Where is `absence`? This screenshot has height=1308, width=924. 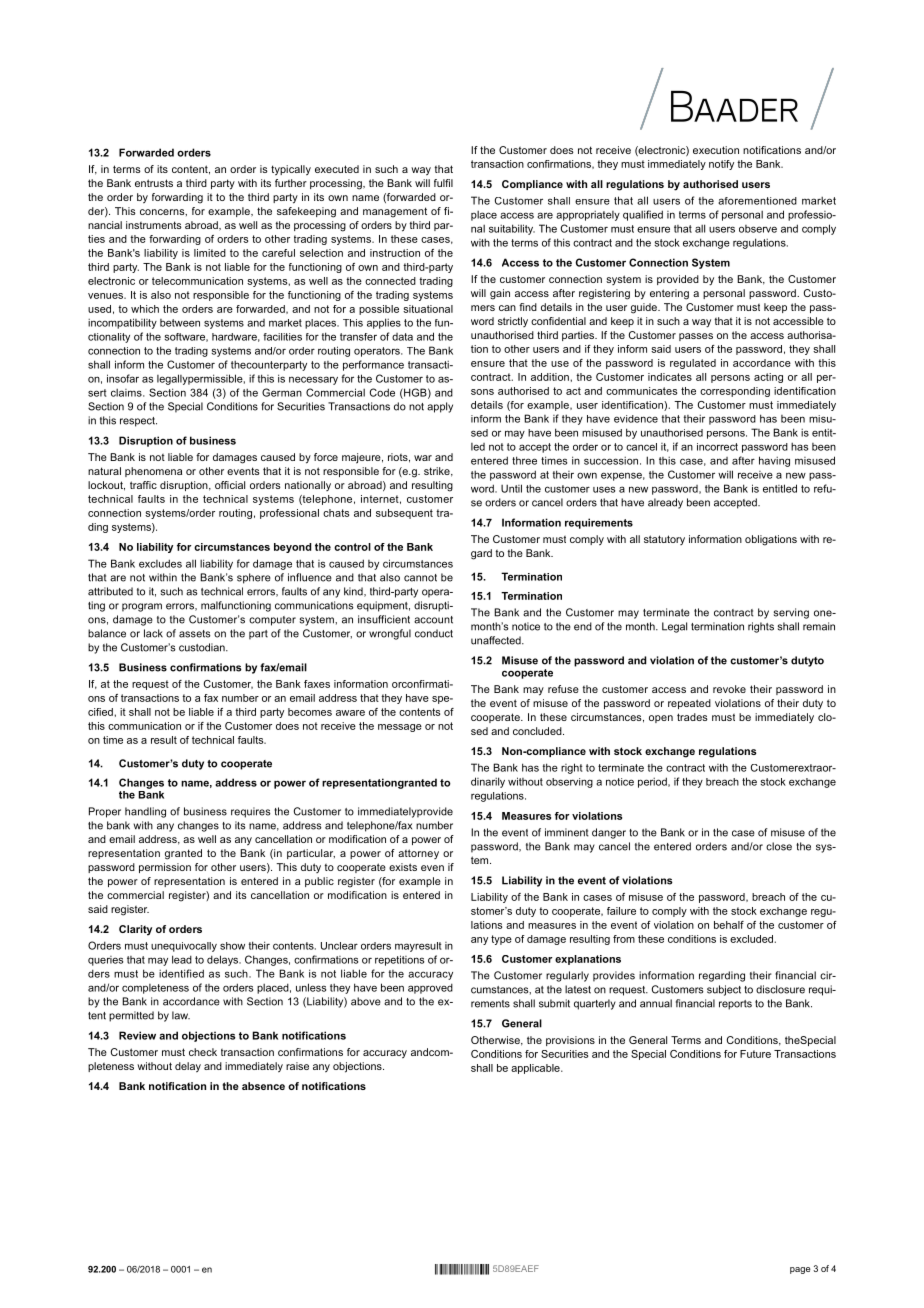 absence is located at coordinates (263, 1086).
